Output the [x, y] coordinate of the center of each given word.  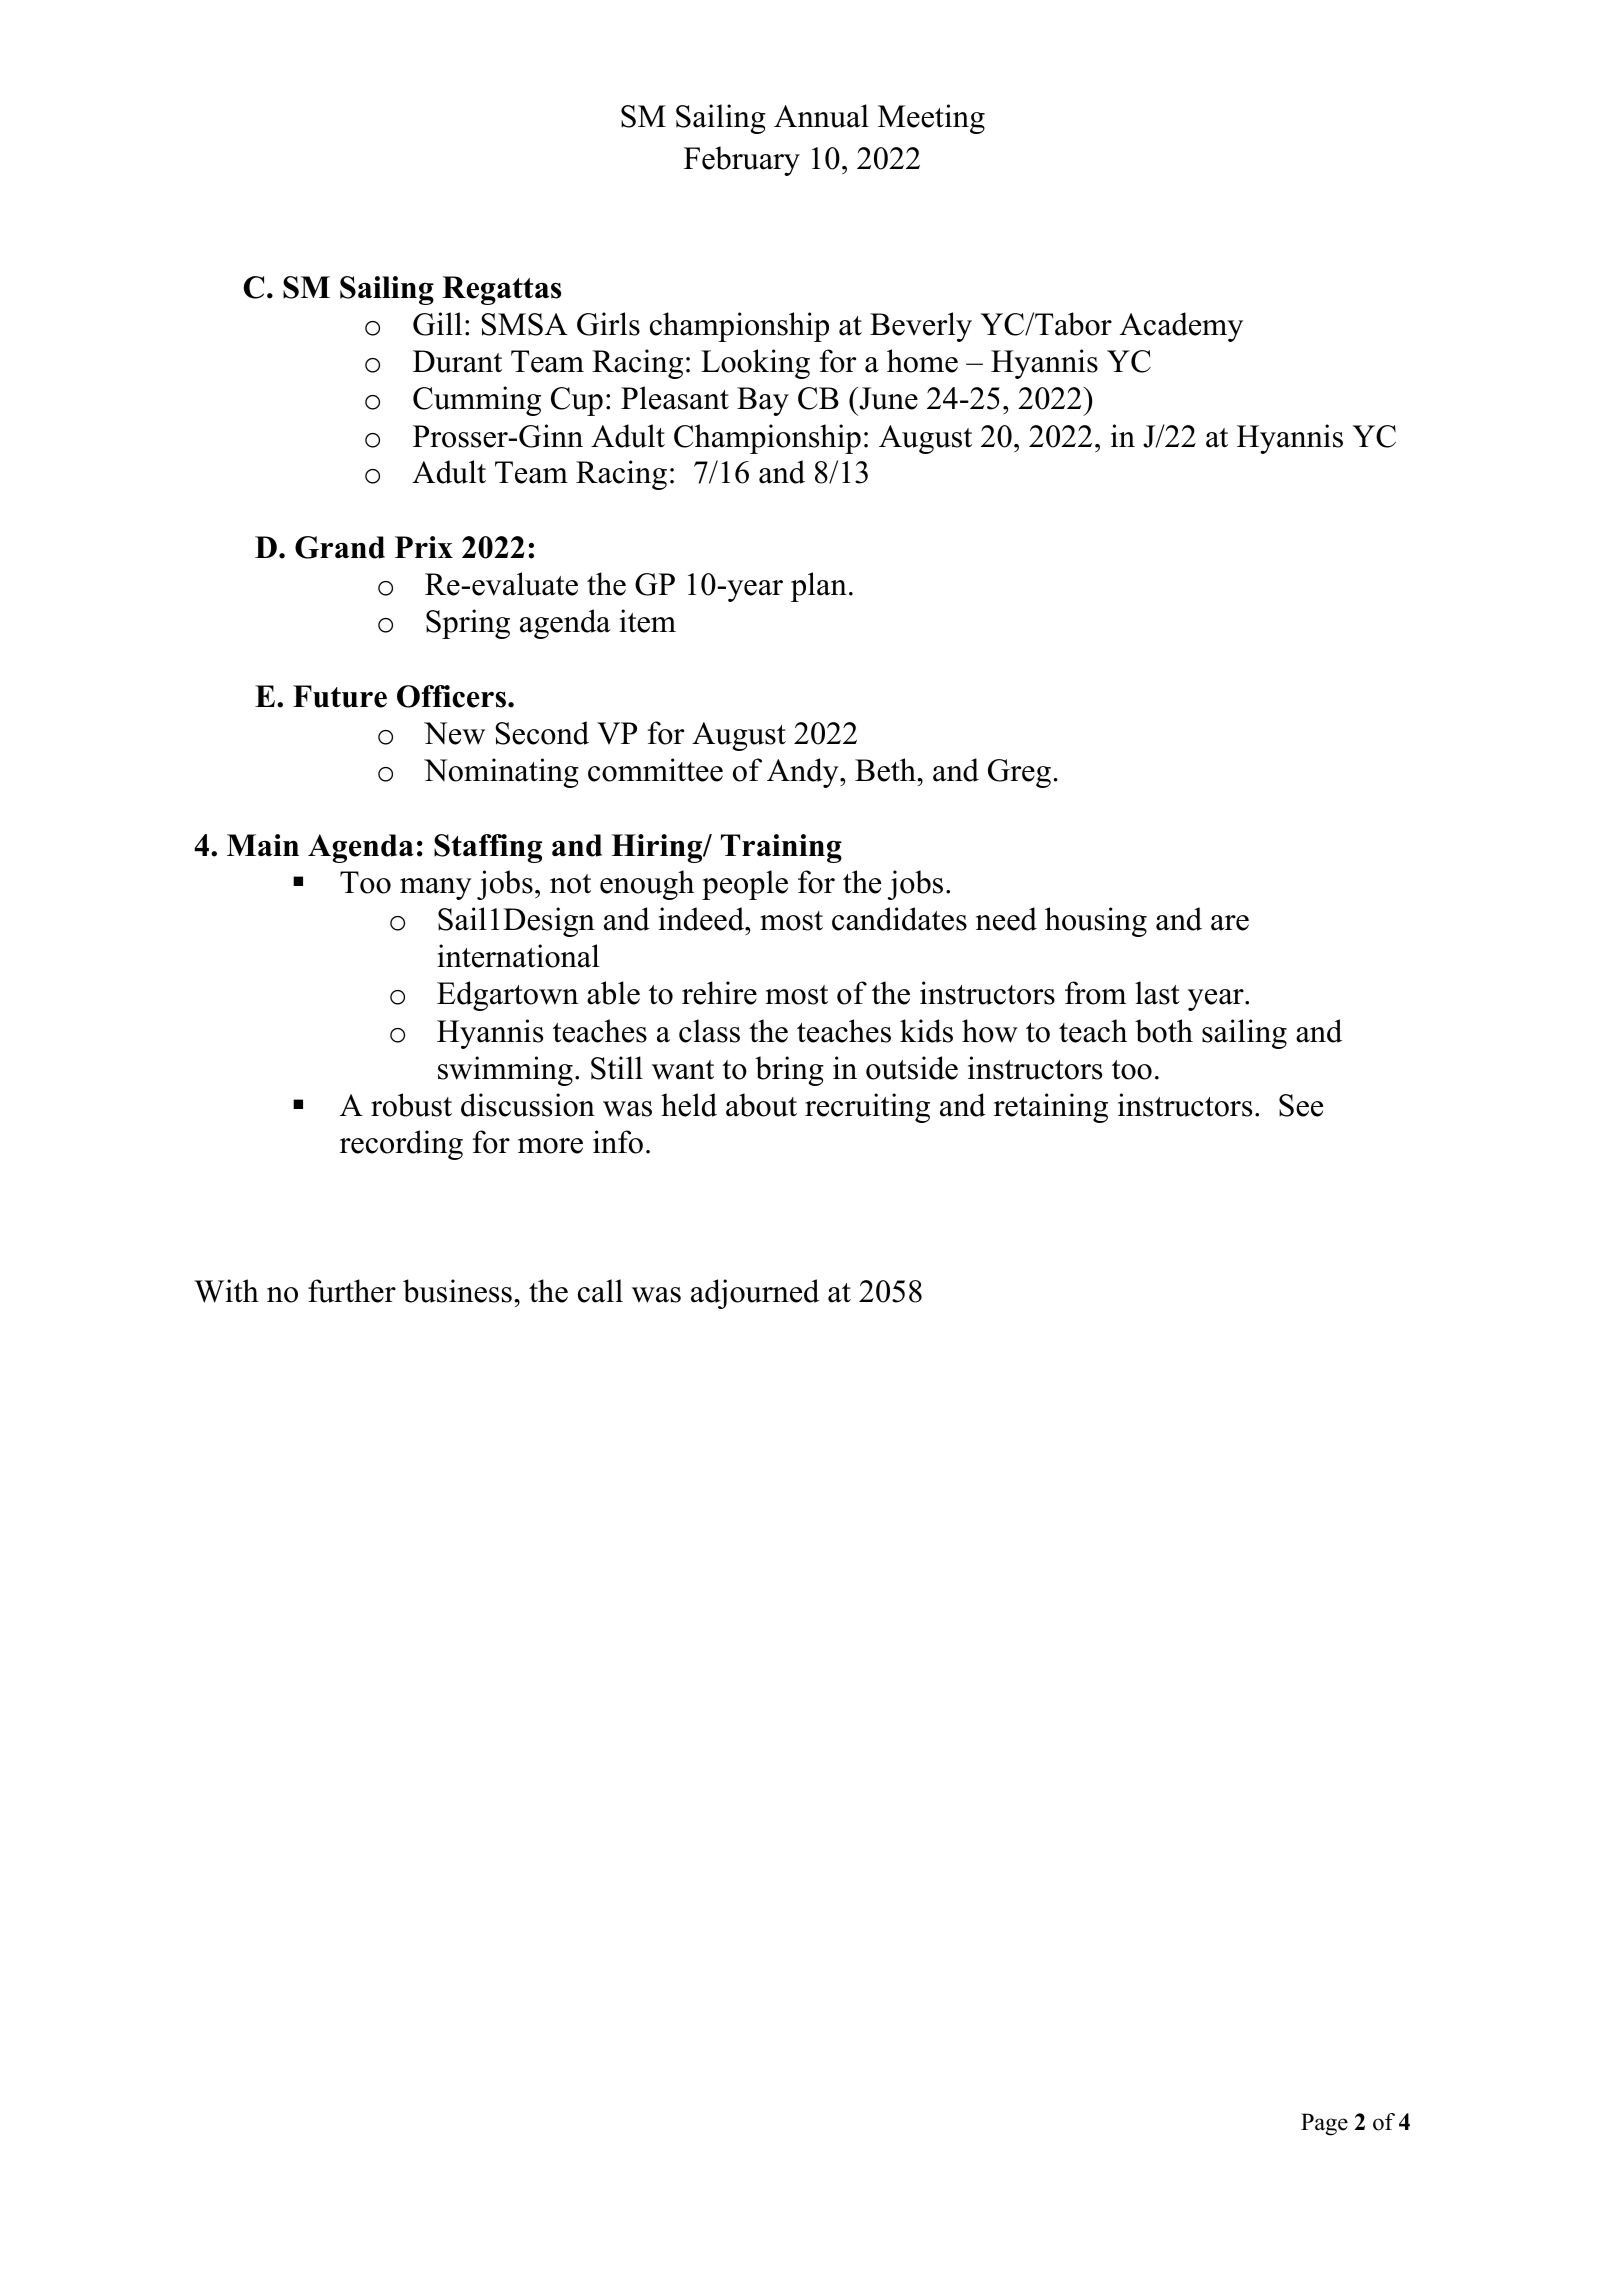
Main [263, 845]
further [352, 1291]
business [457, 1291]
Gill [437, 324]
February [742, 161]
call [600, 1291]
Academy [1181, 327]
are [1230, 923]
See [1301, 1105]
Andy [804, 773]
